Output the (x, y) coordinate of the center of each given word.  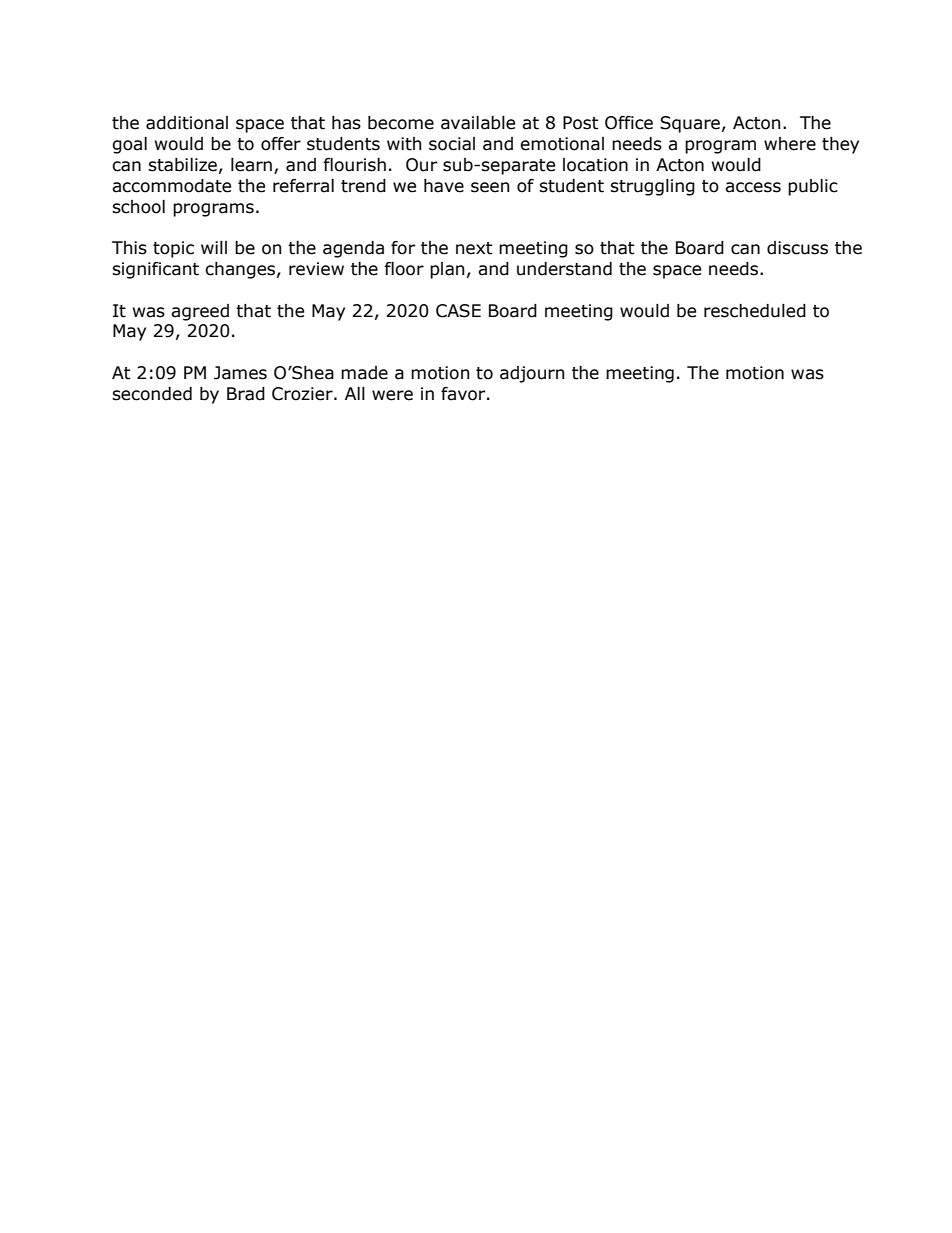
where (790, 144)
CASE (458, 311)
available (478, 123)
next (474, 248)
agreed (200, 312)
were (392, 395)
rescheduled (755, 311)
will (214, 247)
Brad (246, 394)
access (753, 187)
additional (187, 123)
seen (490, 187)
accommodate (171, 186)
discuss (797, 248)
